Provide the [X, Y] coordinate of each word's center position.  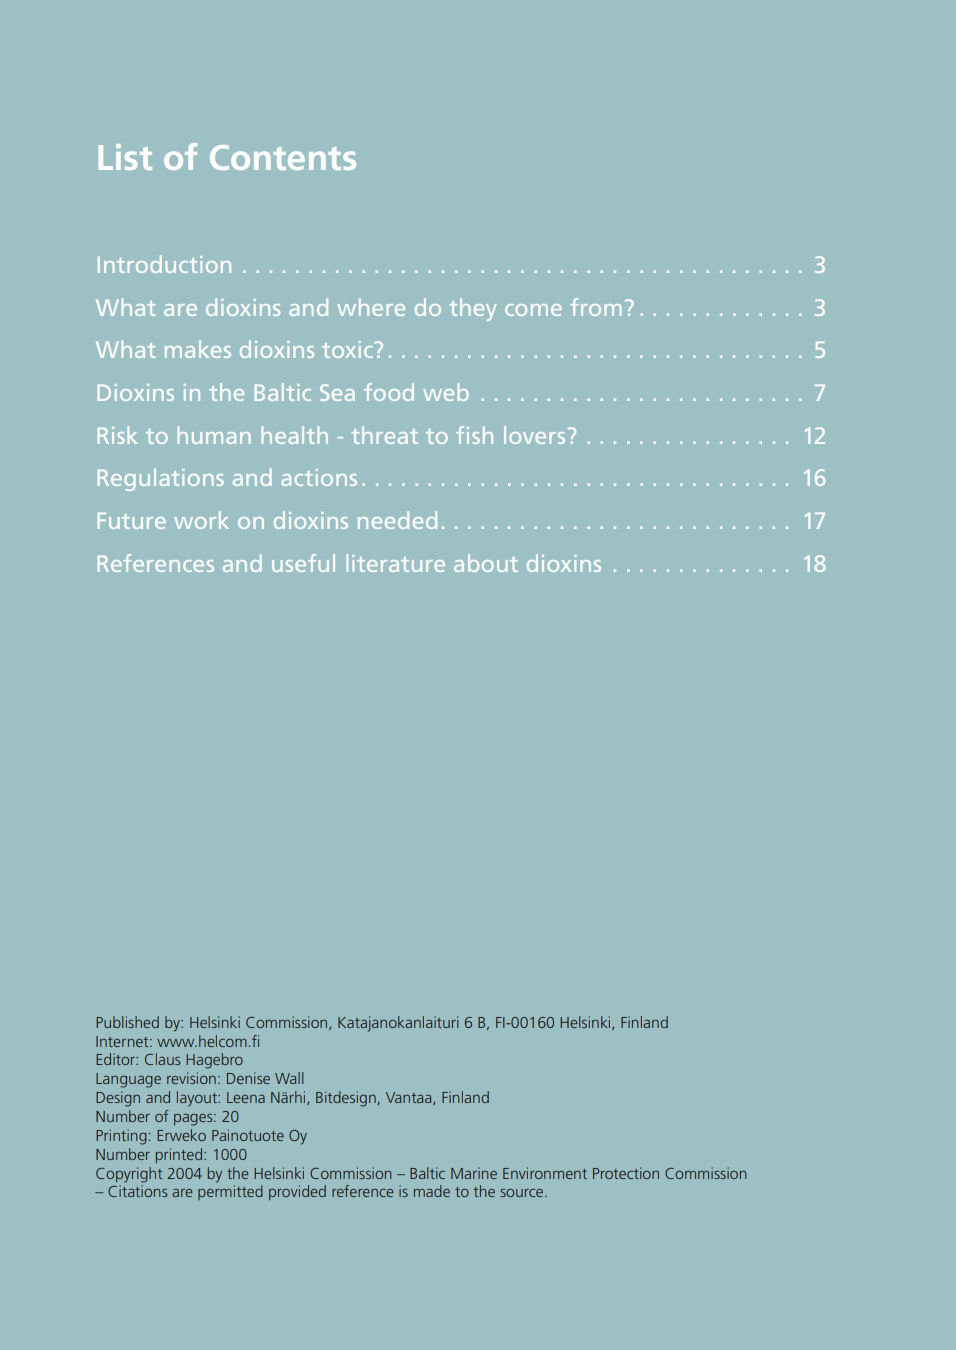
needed [397, 520]
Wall [289, 1078]
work [201, 520]
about [486, 563]
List [125, 157]
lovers [534, 435]
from [596, 307]
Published [127, 1022]
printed [179, 1155]
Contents [283, 157]
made [432, 1191]
